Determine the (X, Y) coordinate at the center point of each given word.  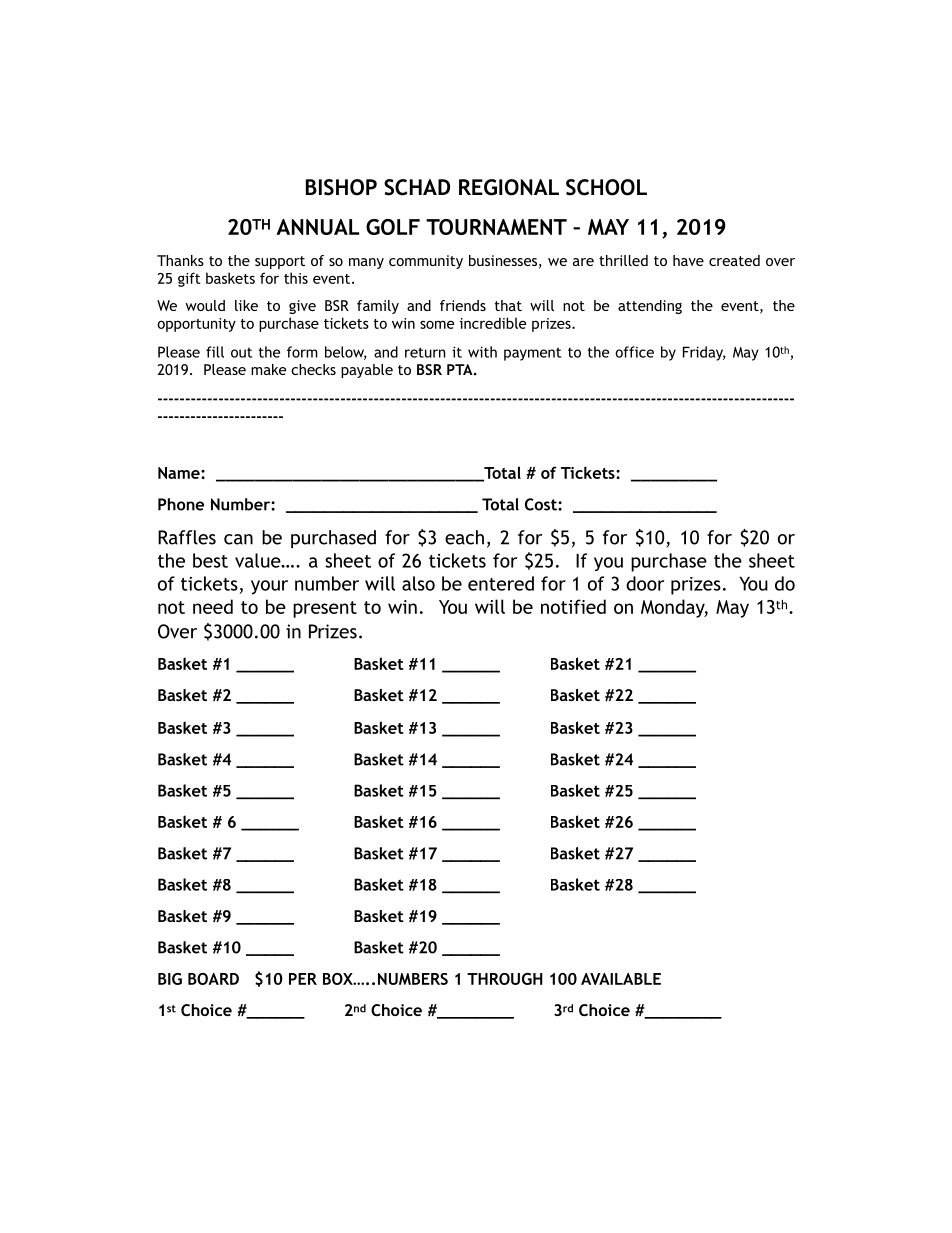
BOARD (213, 979)
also (418, 583)
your (269, 587)
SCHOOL (606, 187)
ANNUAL (317, 227)
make (268, 369)
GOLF (393, 227)
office (634, 352)
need (213, 606)
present (325, 609)
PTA (461, 369)
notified (573, 606)
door (645, 583)
